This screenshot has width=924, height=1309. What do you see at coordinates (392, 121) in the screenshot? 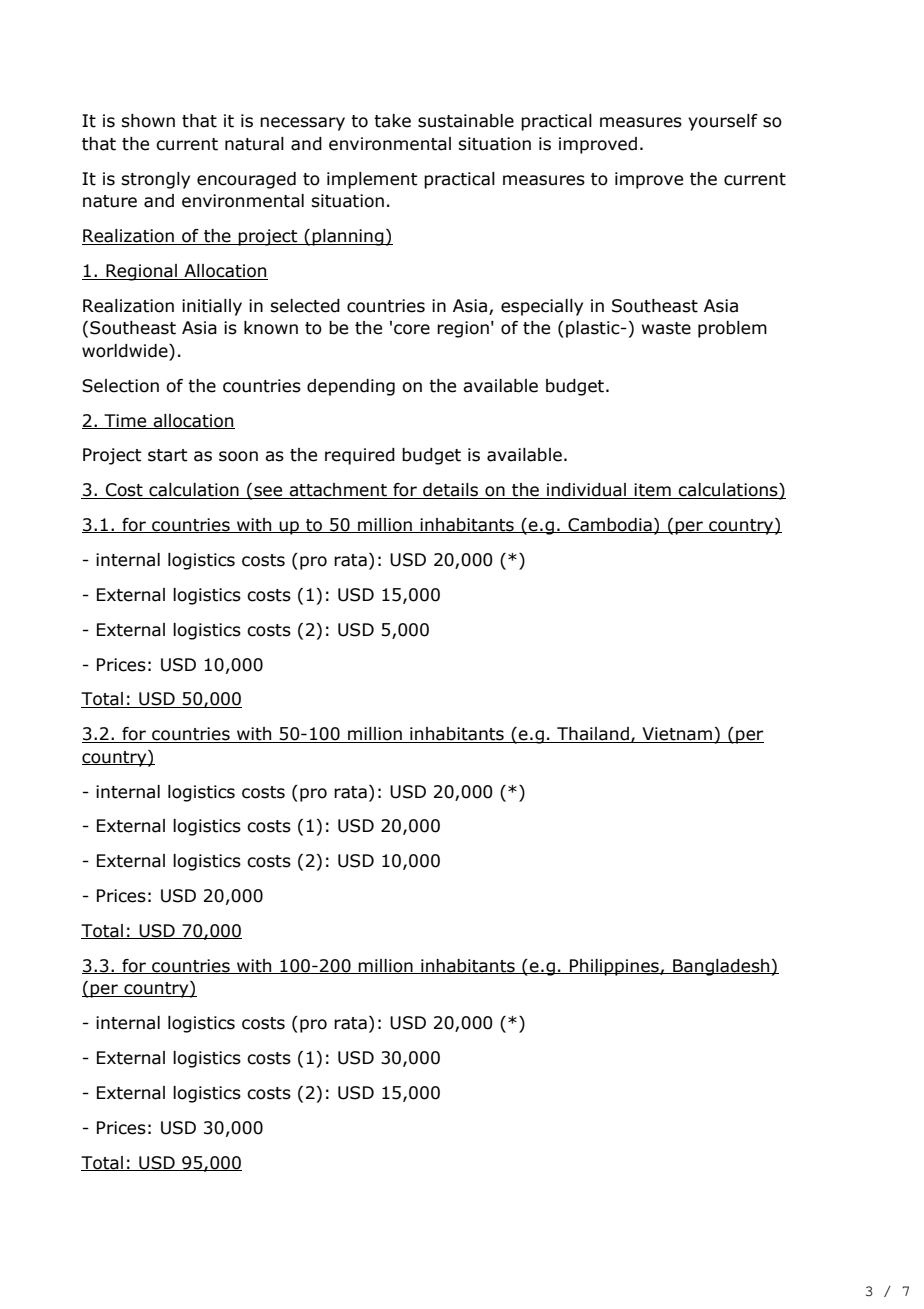
I see `take` at bounding box center [392, 121].
